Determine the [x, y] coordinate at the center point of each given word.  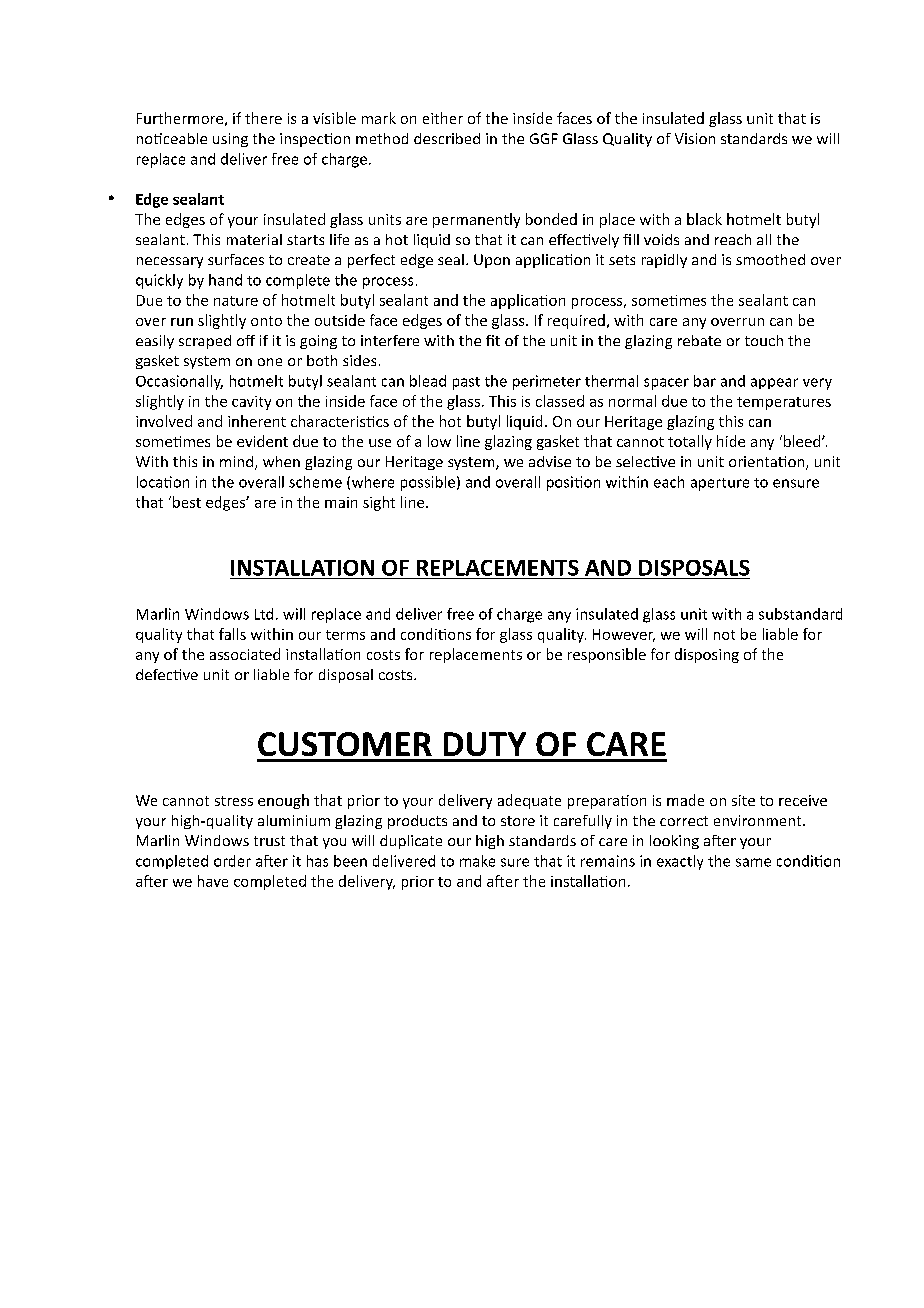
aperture [720, 484]
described [447, 138]
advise [550, 461]
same [753, 862]
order [232, 861]
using [230, 140]
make [477, 861]
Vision [695, 138]
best [187, 502]
